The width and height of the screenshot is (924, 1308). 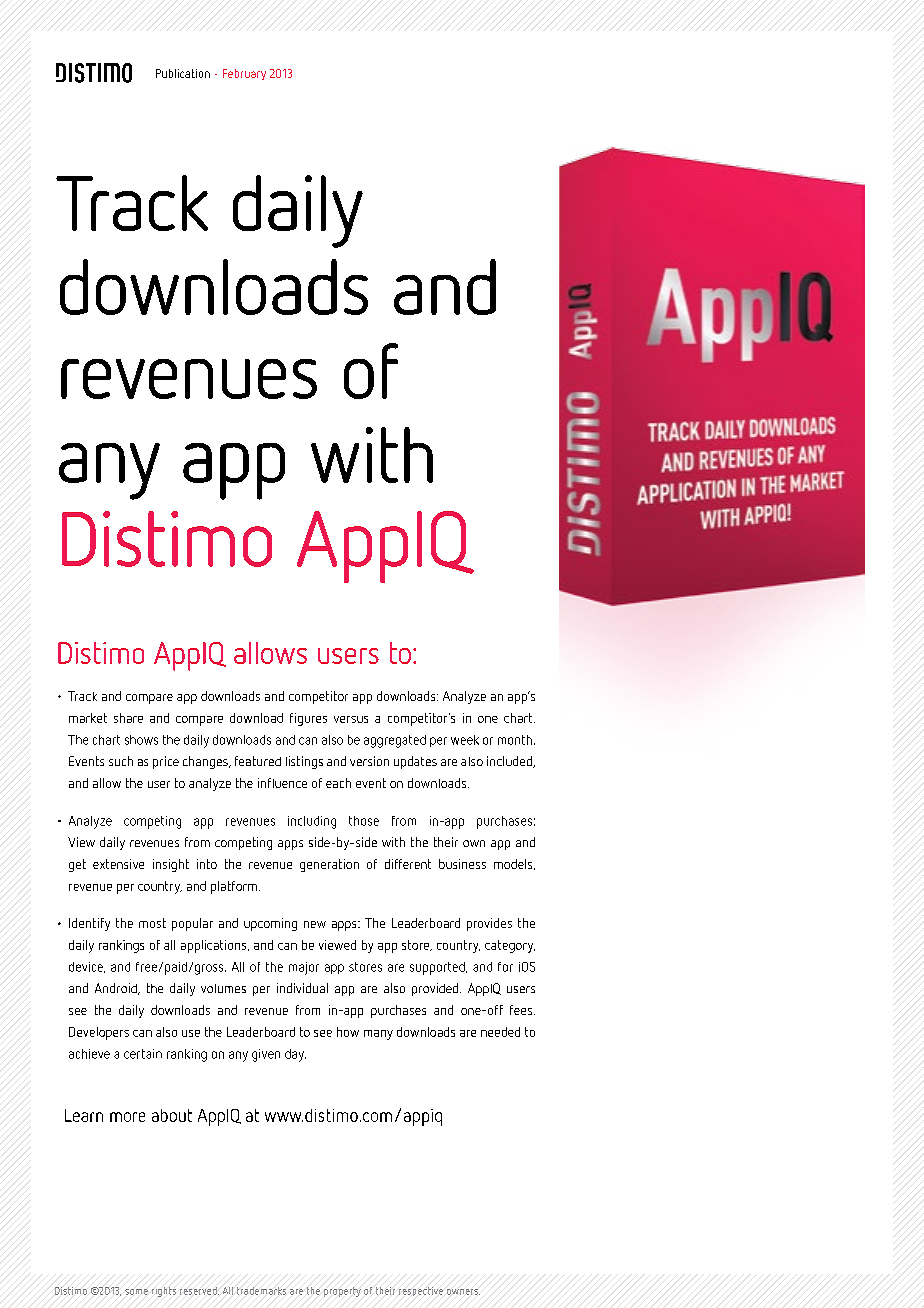 What do you see at coordinates (183, 73) in the screenshot?
I see `Publication` at bounding box center [183, 73].
